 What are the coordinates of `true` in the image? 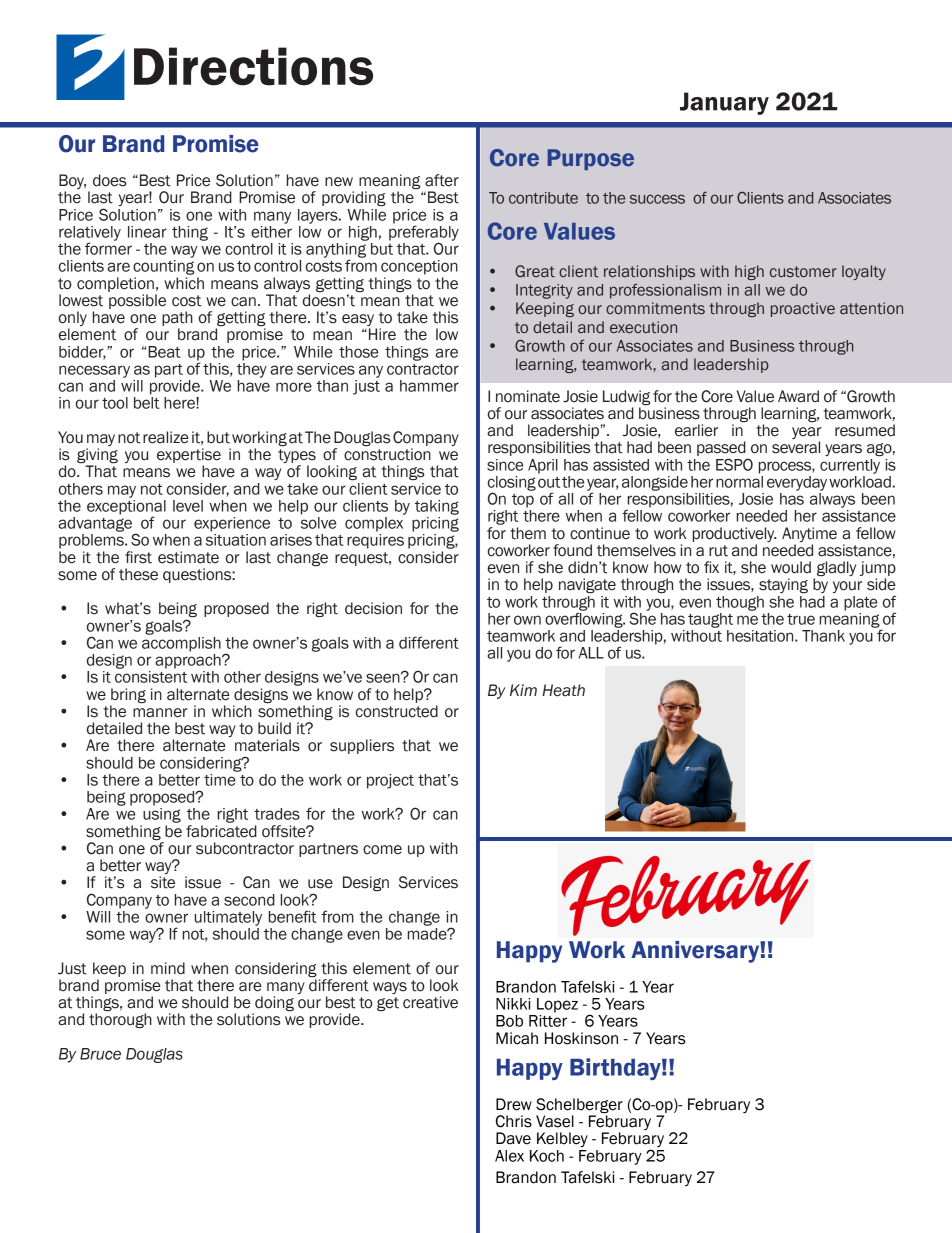 It's located at (801, 619).
